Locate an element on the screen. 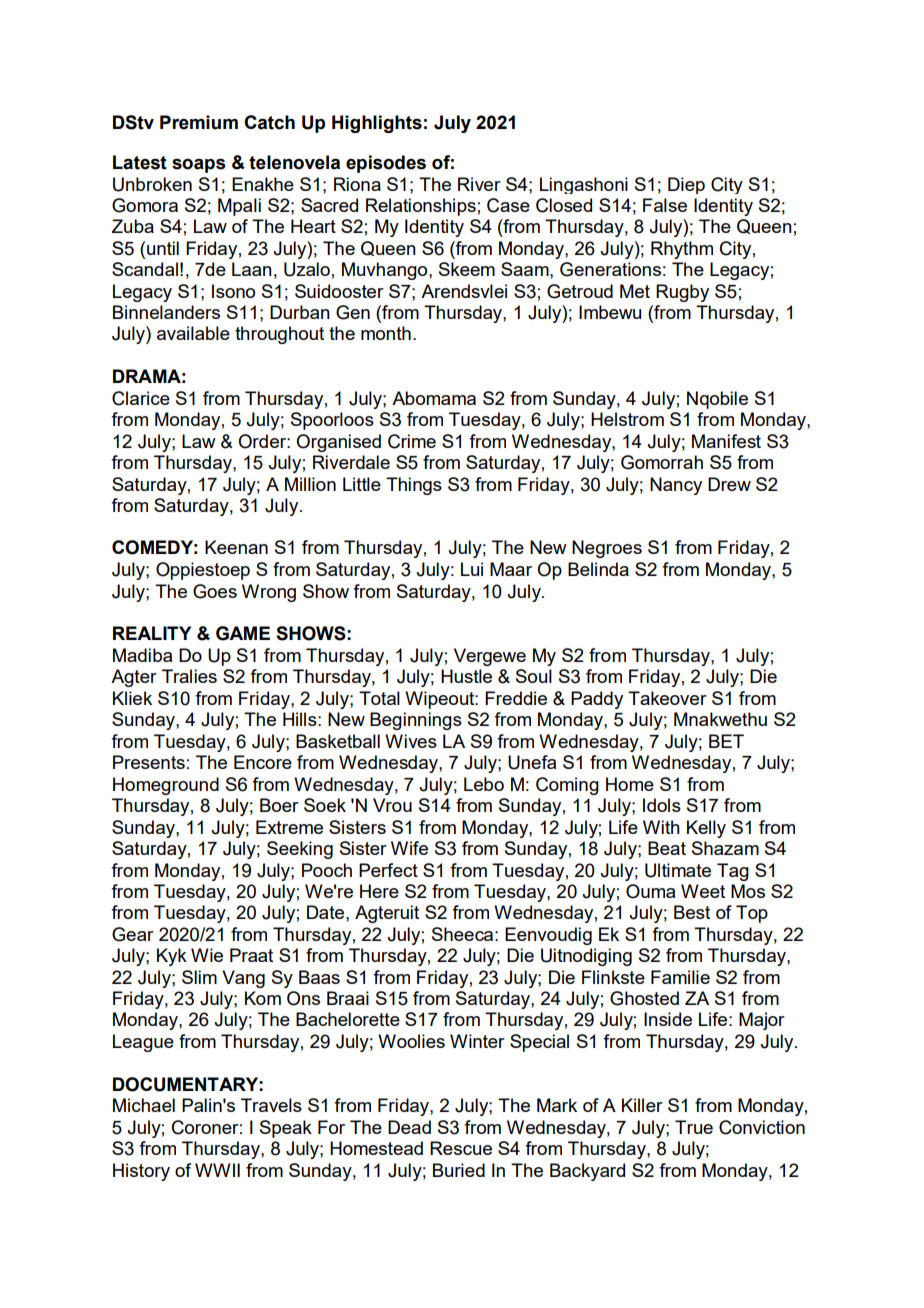 The image size is (924, 1308). Keenan is located at coordinates (236, 547).
